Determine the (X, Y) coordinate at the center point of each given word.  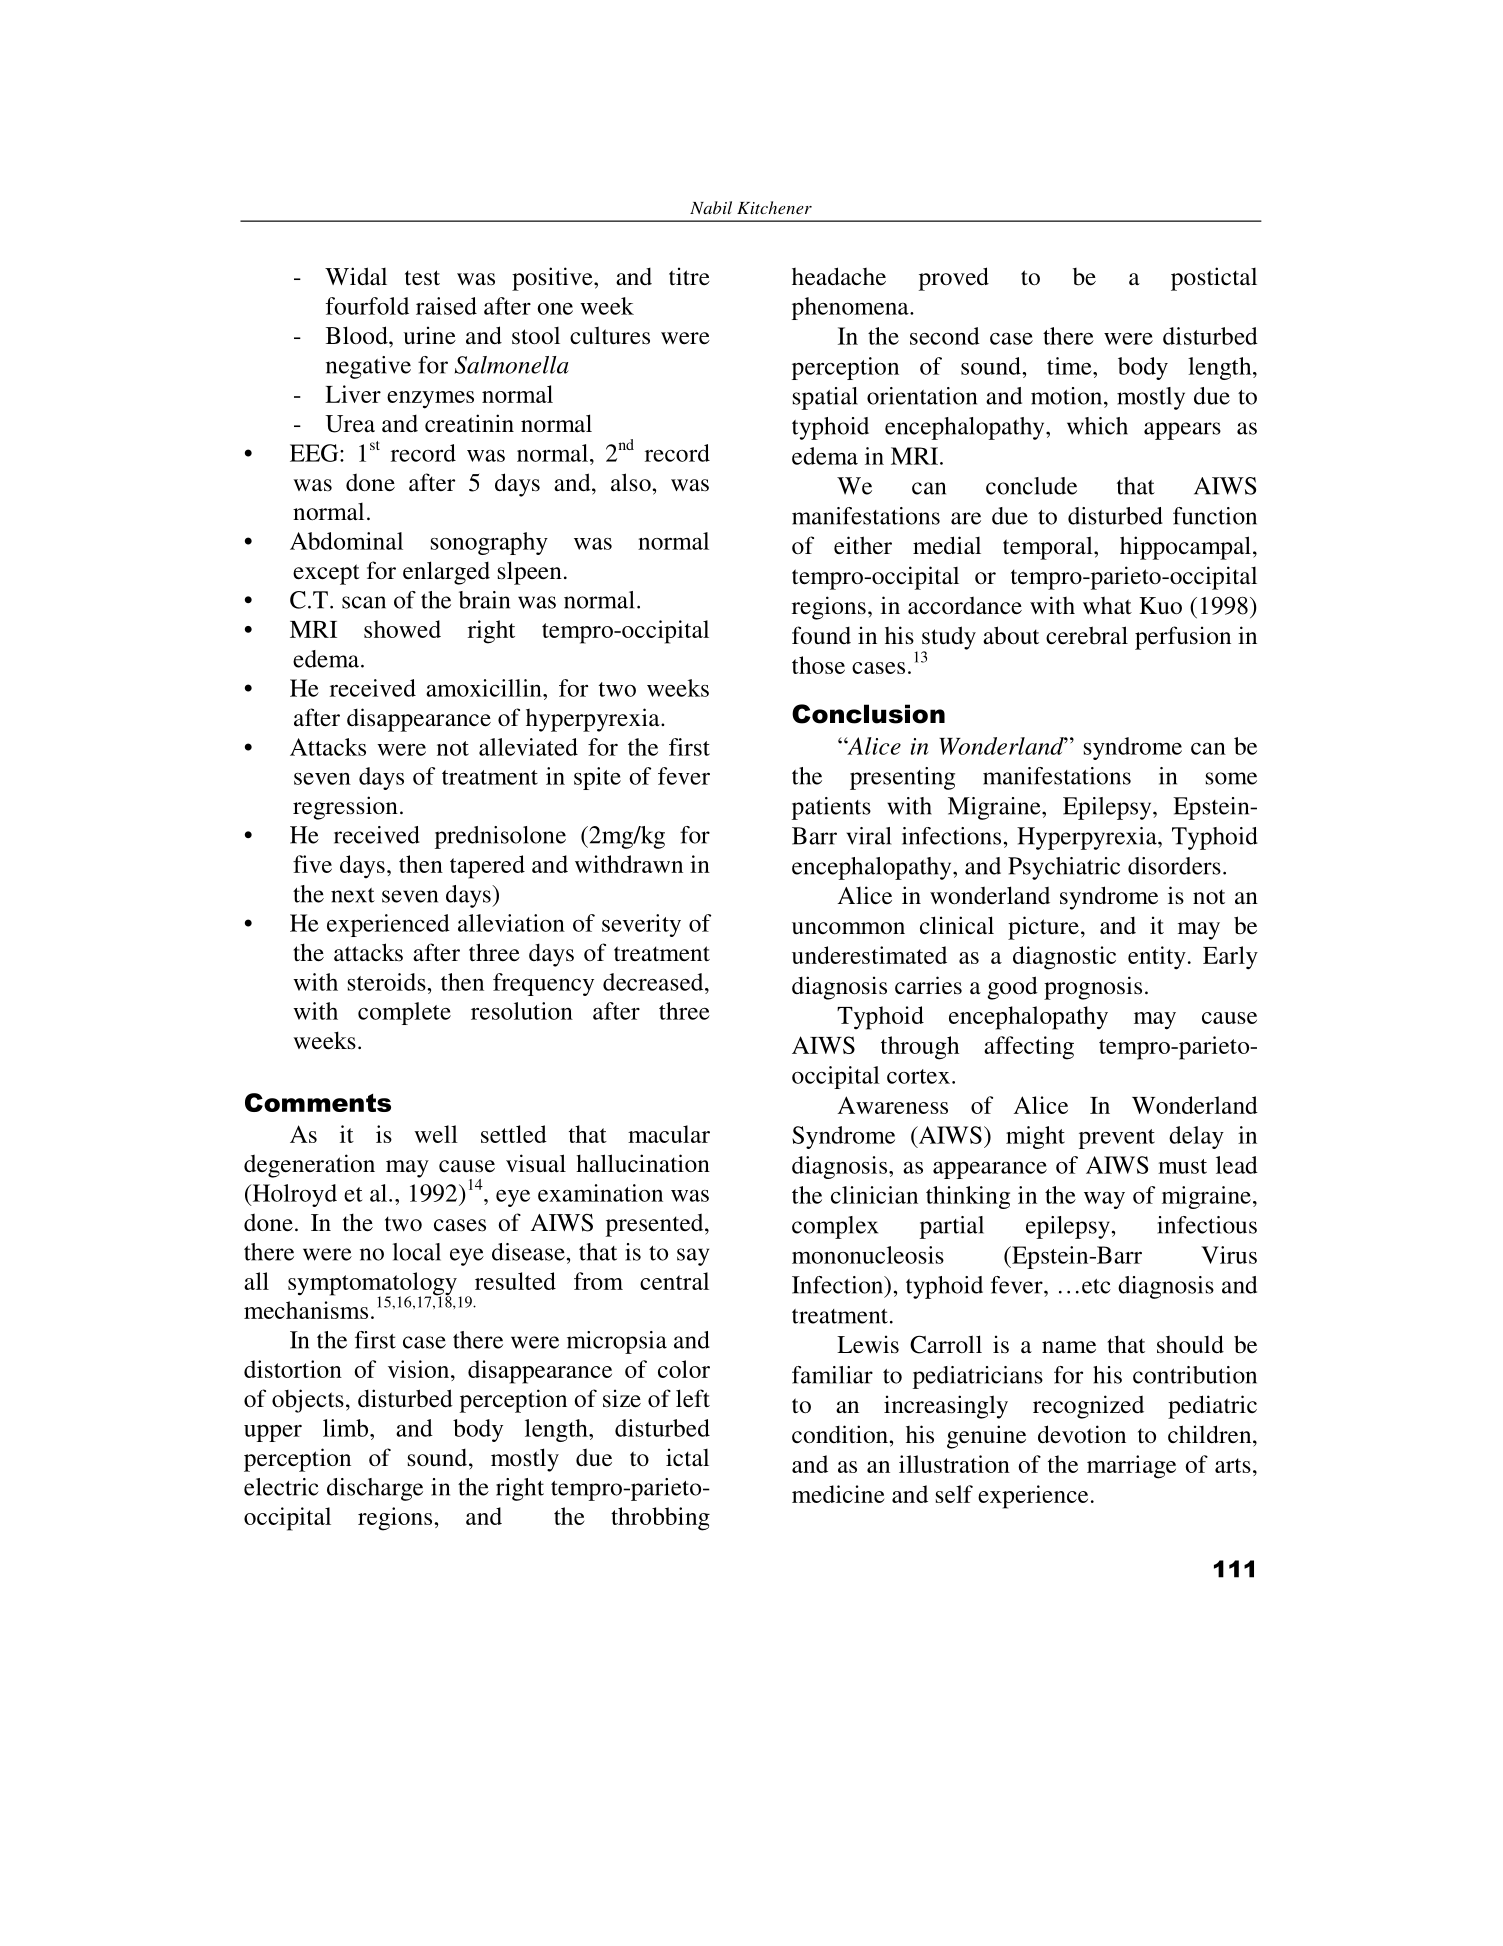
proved (954, 279)
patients (831, 808)
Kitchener (774, 207)
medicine (838, 1494)
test (422, 278)
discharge (375, 1489)
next (353, 895)
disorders (1174, 866)
